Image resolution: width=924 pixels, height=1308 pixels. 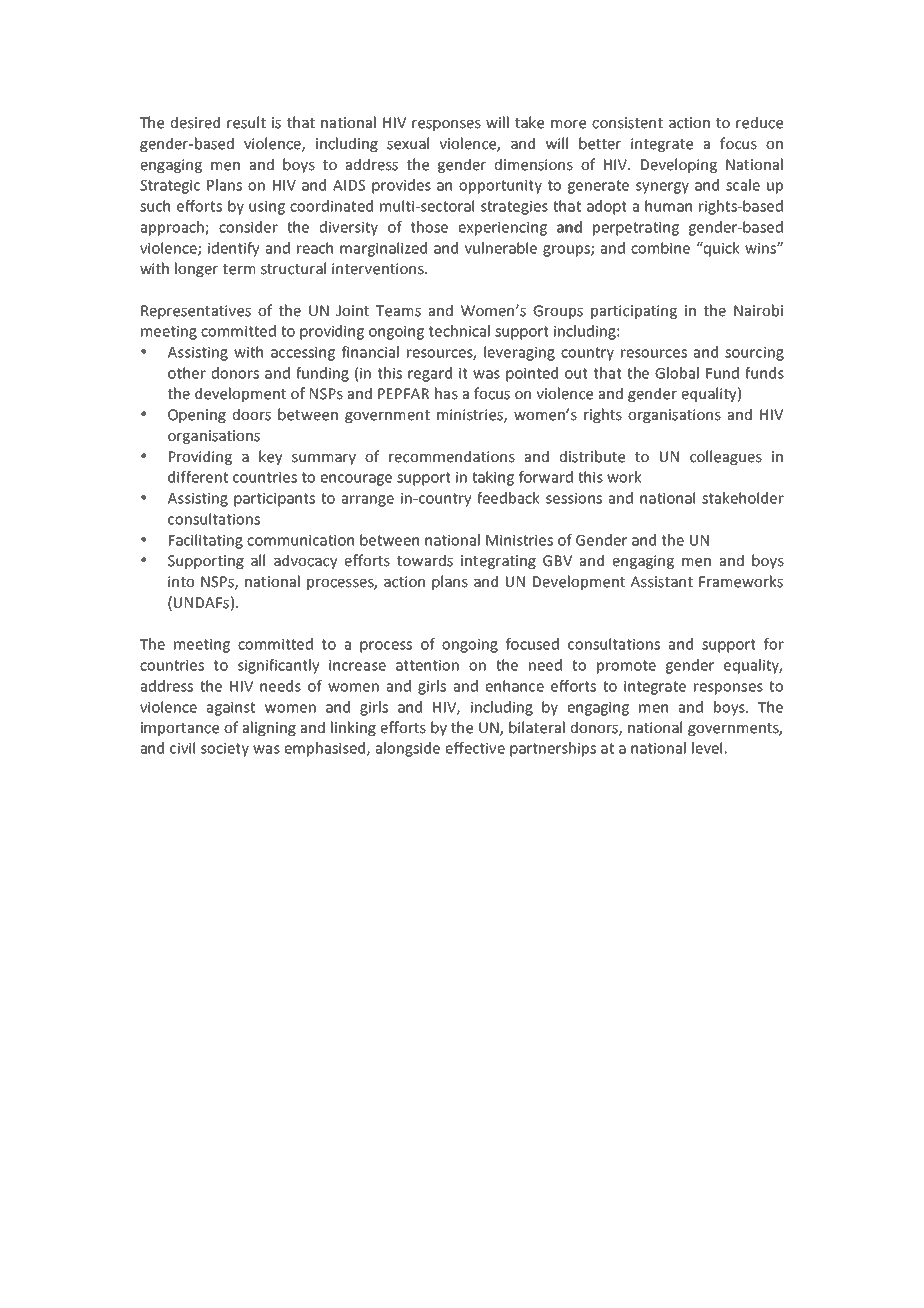 I want to click on Representatives, so click(x=196, y=312).
